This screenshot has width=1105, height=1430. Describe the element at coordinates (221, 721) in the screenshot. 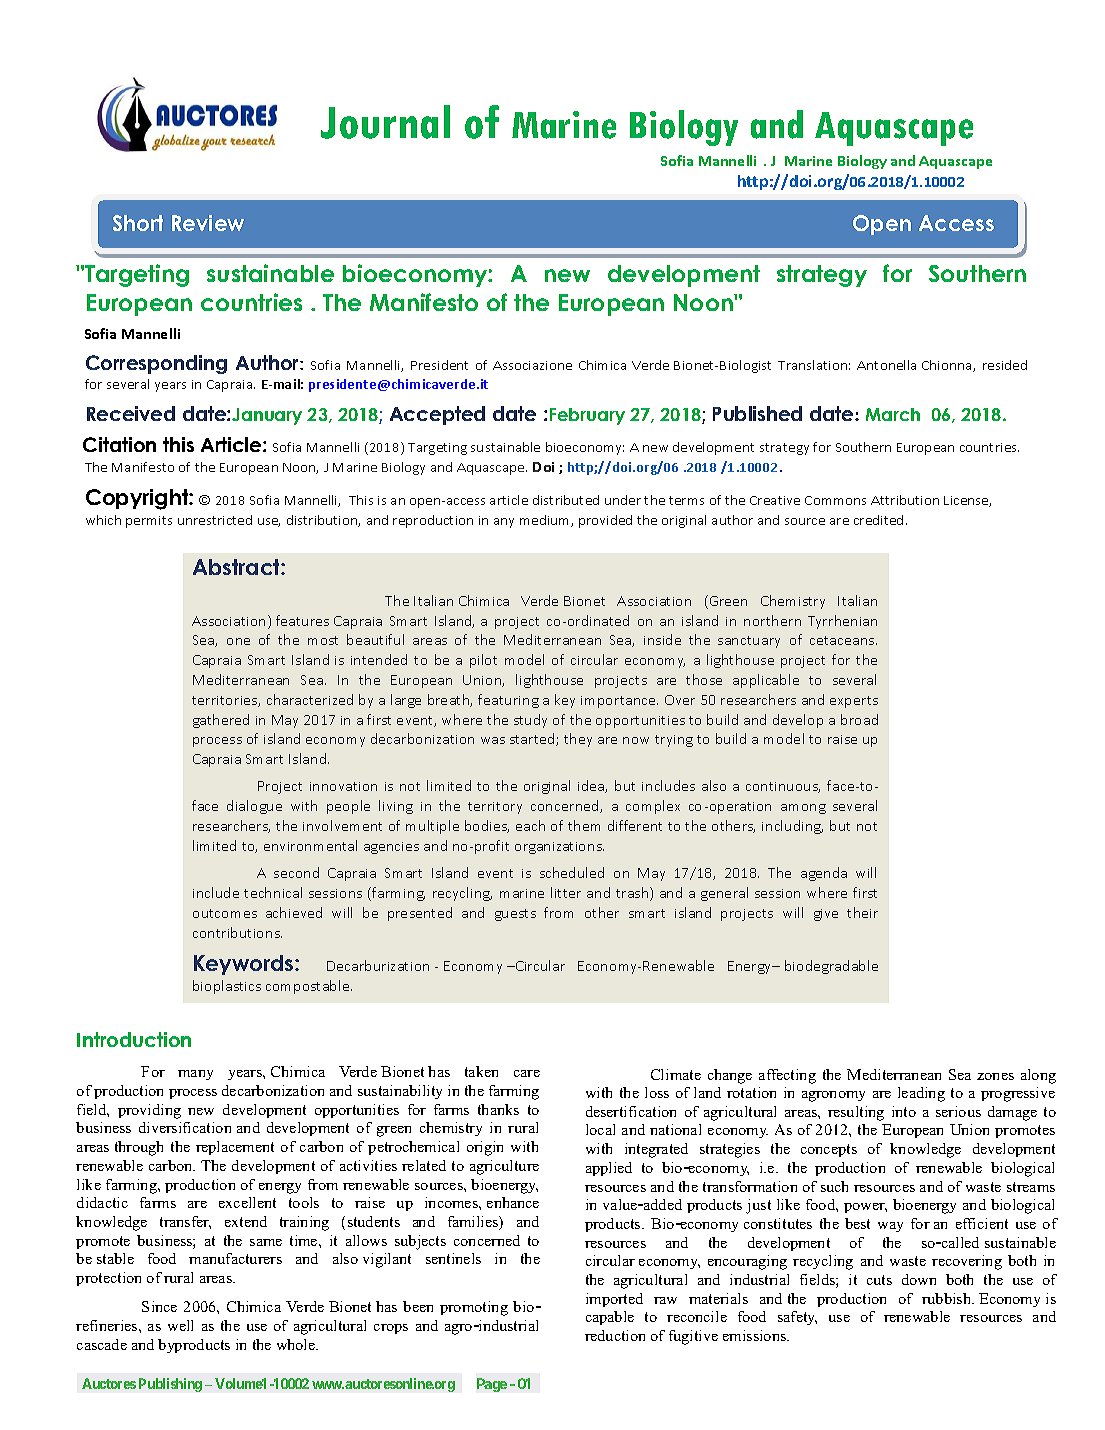

I see `gathered` at that location.
